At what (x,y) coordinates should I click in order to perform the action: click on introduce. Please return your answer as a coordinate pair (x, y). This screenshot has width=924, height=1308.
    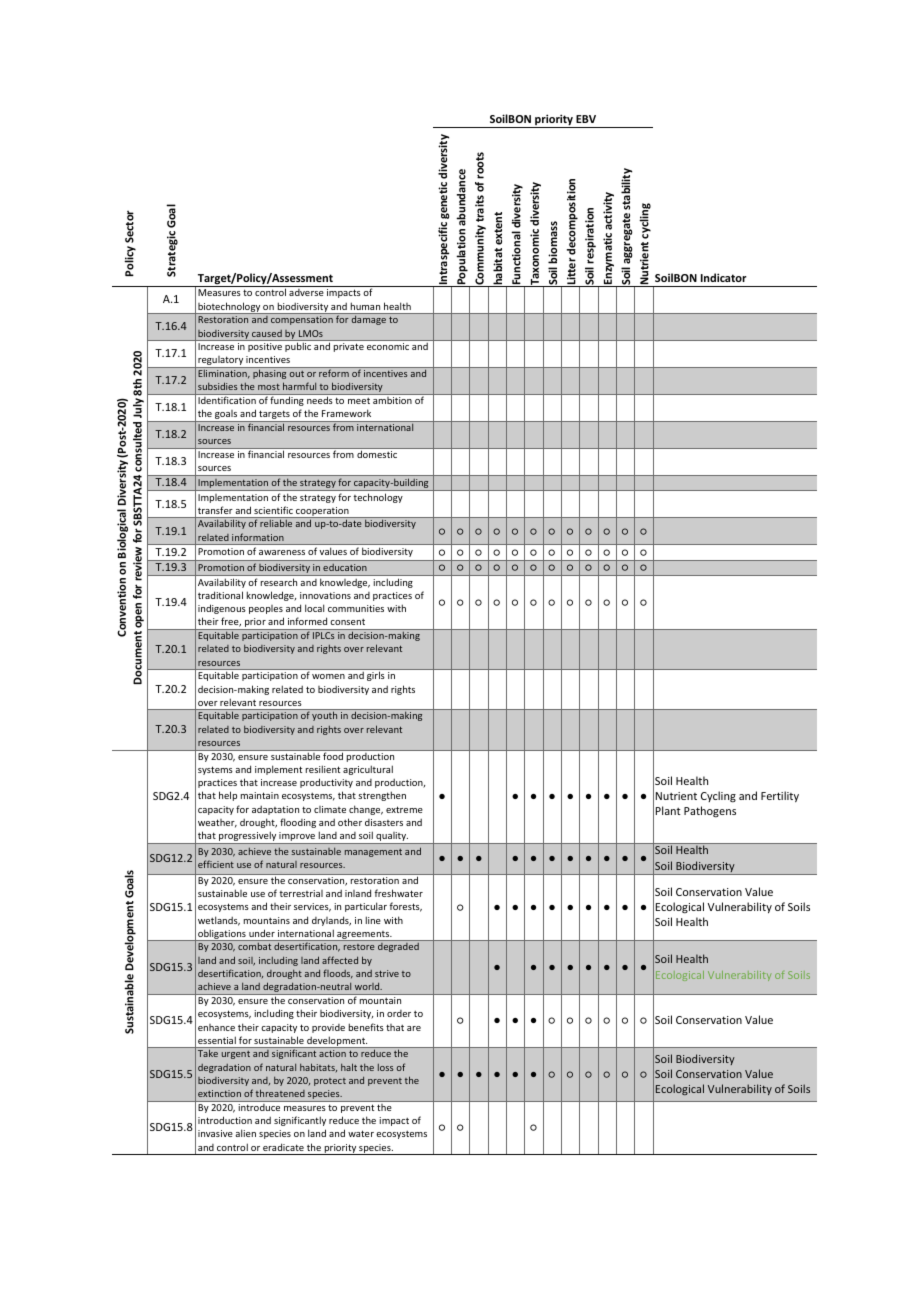
    Looking at the image, I should click on (259, 1107).
